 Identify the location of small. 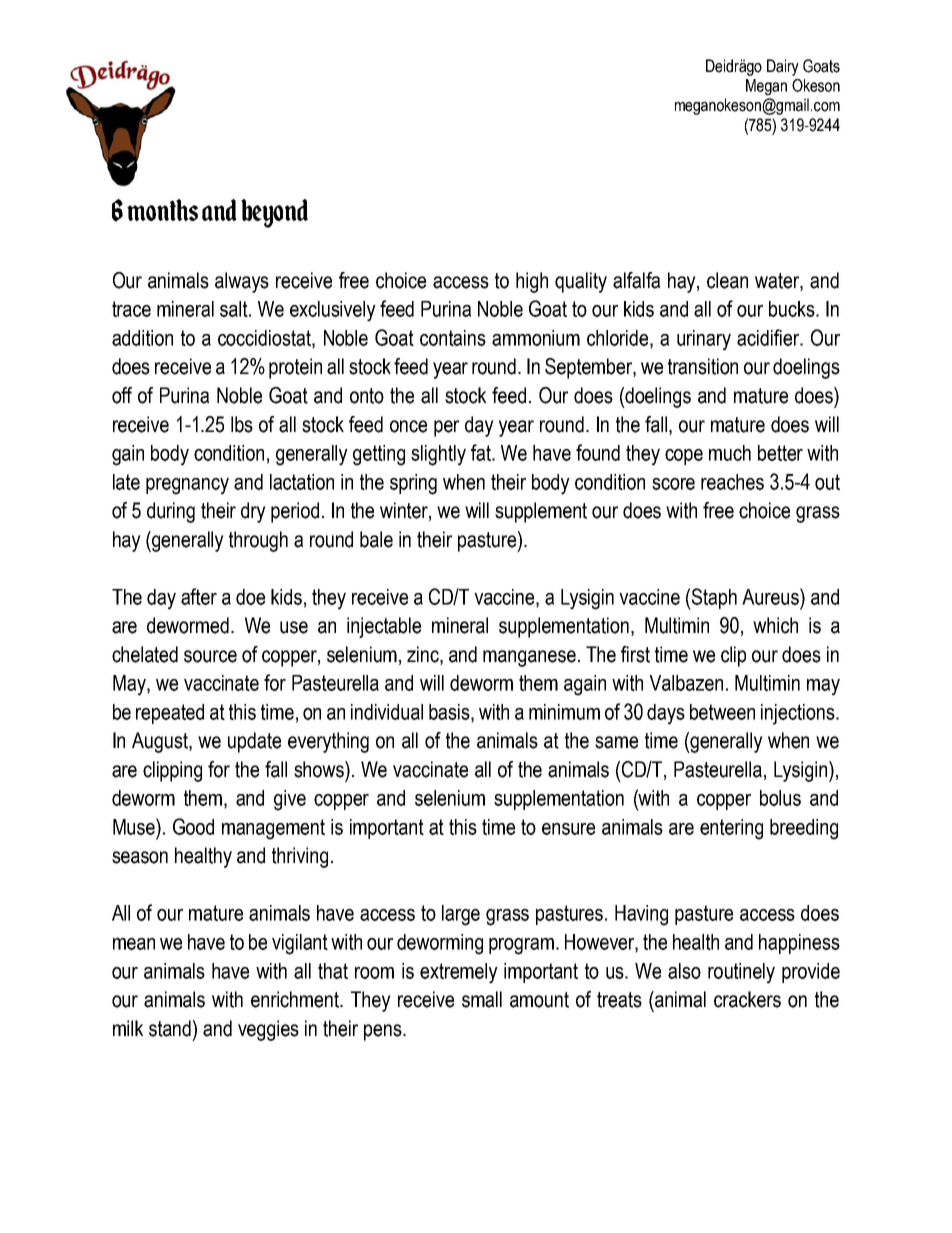
(482, 999).
